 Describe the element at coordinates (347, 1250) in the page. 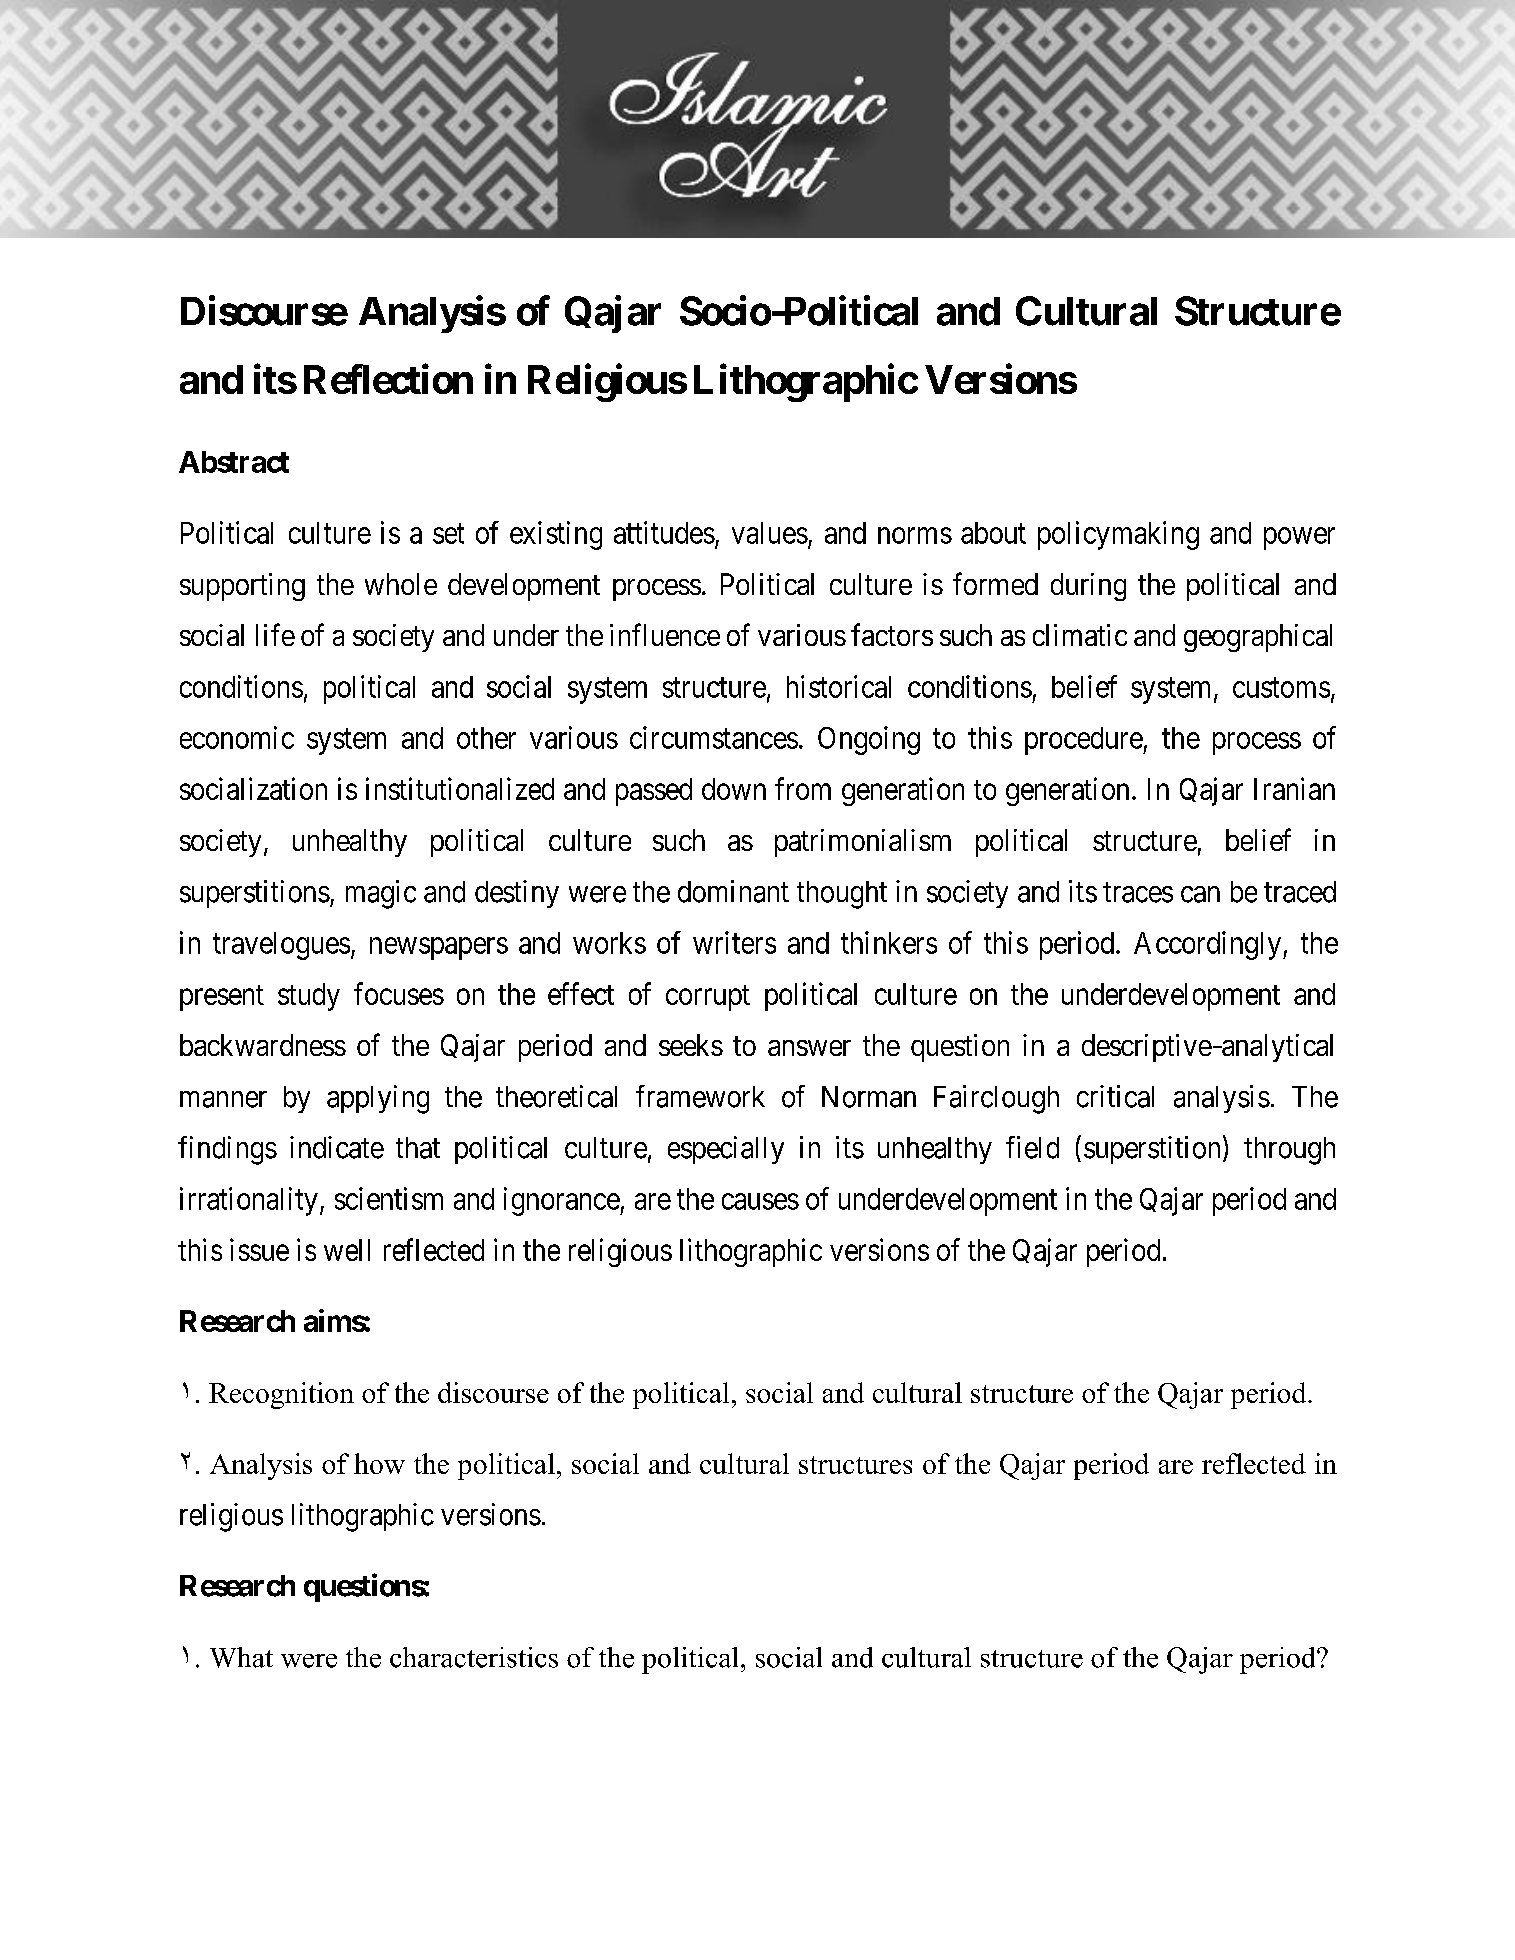

I see `well` at that location.
